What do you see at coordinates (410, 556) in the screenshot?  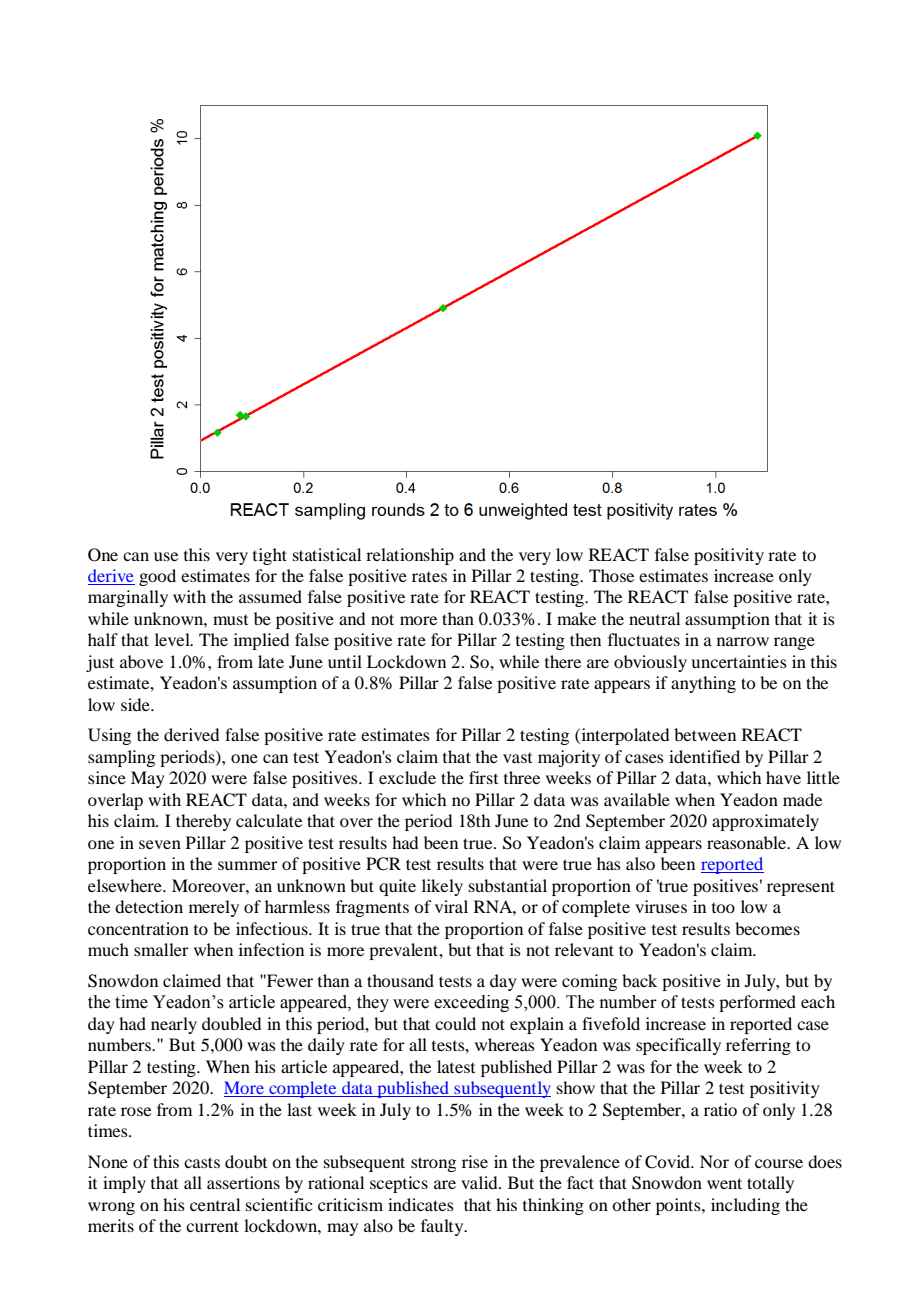 I see `relationship` at bounding box center [410, 556].
